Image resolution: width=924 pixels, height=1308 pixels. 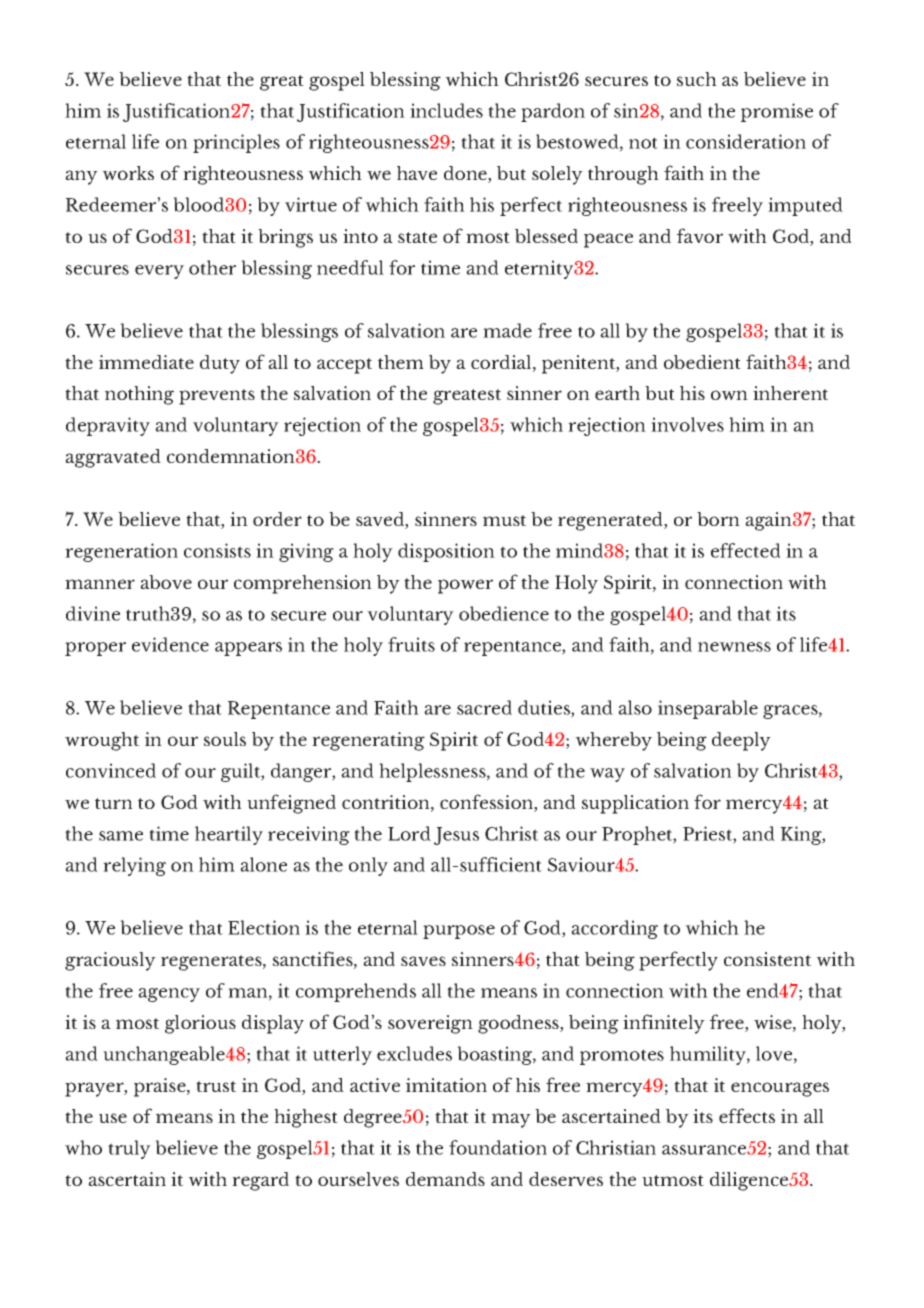 What do you see at coordinates (170, 644) in the document?
I see `evidence` at bounding box center [170, 644].
